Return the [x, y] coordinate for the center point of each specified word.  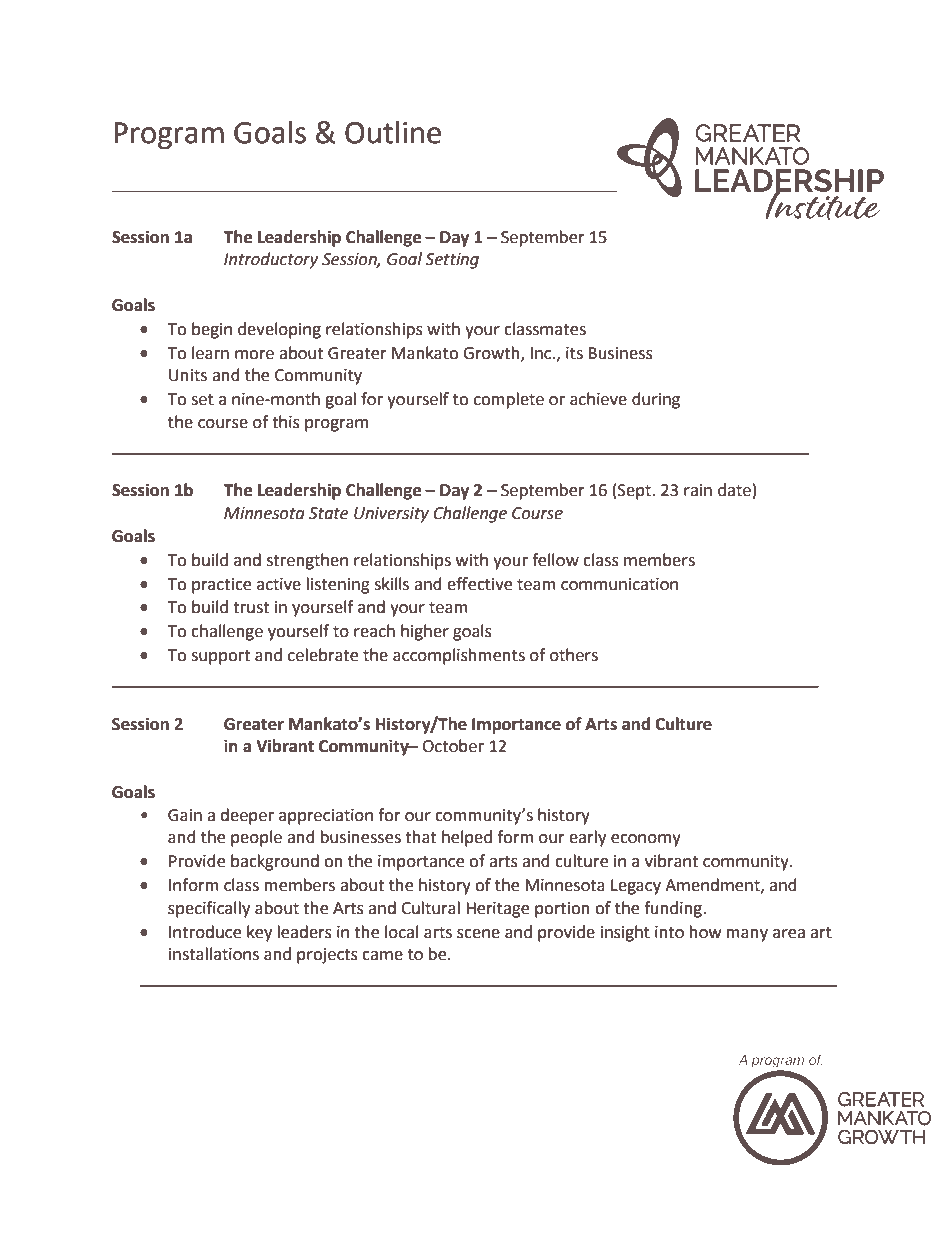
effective [479, 584]
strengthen [307, 561]
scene [478, 934]
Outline [393, 132]
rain [698, 490]
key [259, 933]
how [705, 932]
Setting [452, 261]
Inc [542, 353]
